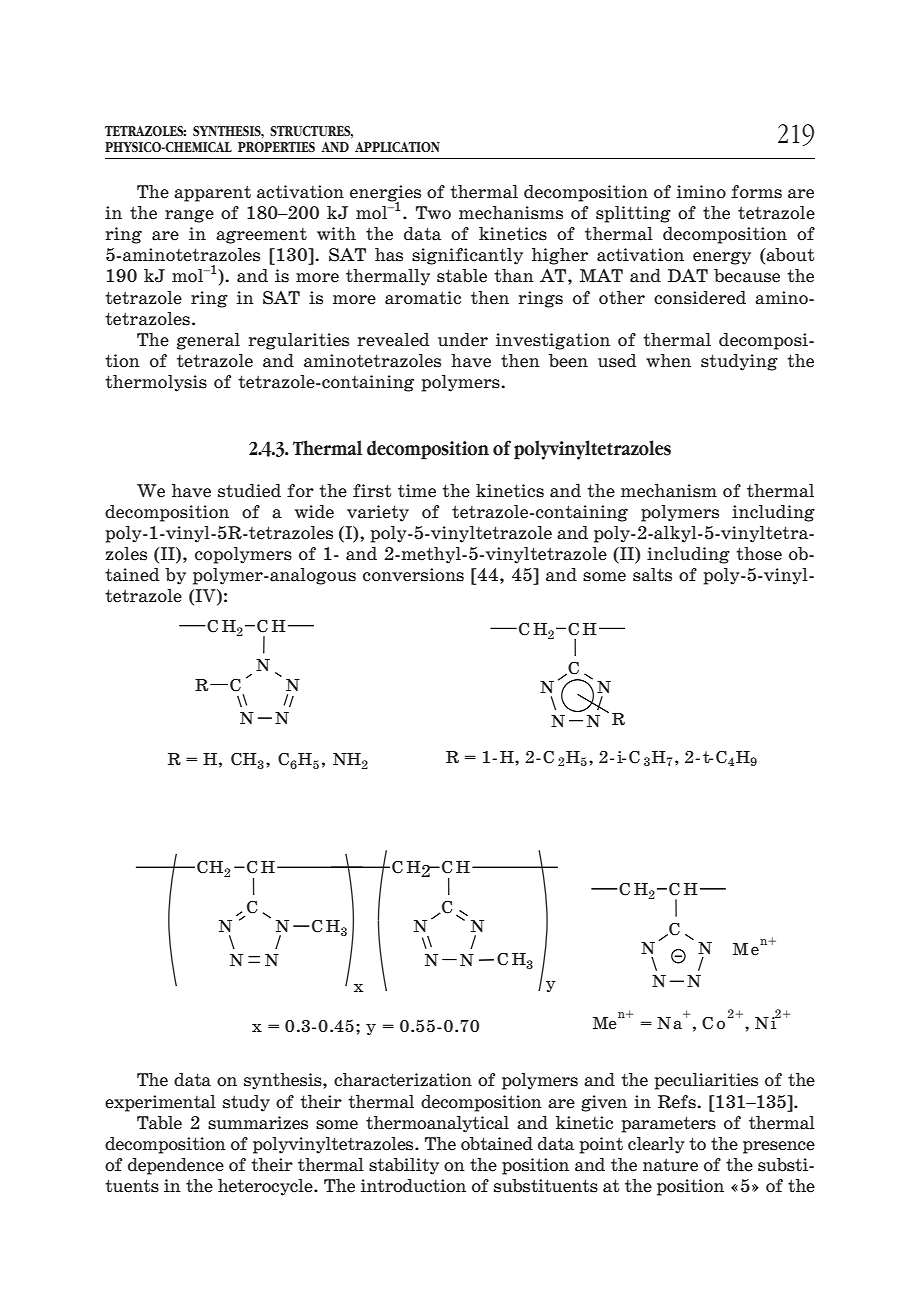 This screenshot has width=920, height=1316. Describe the element at coordinates (701, 192) in the screenshot. I see `imino` at that location.
